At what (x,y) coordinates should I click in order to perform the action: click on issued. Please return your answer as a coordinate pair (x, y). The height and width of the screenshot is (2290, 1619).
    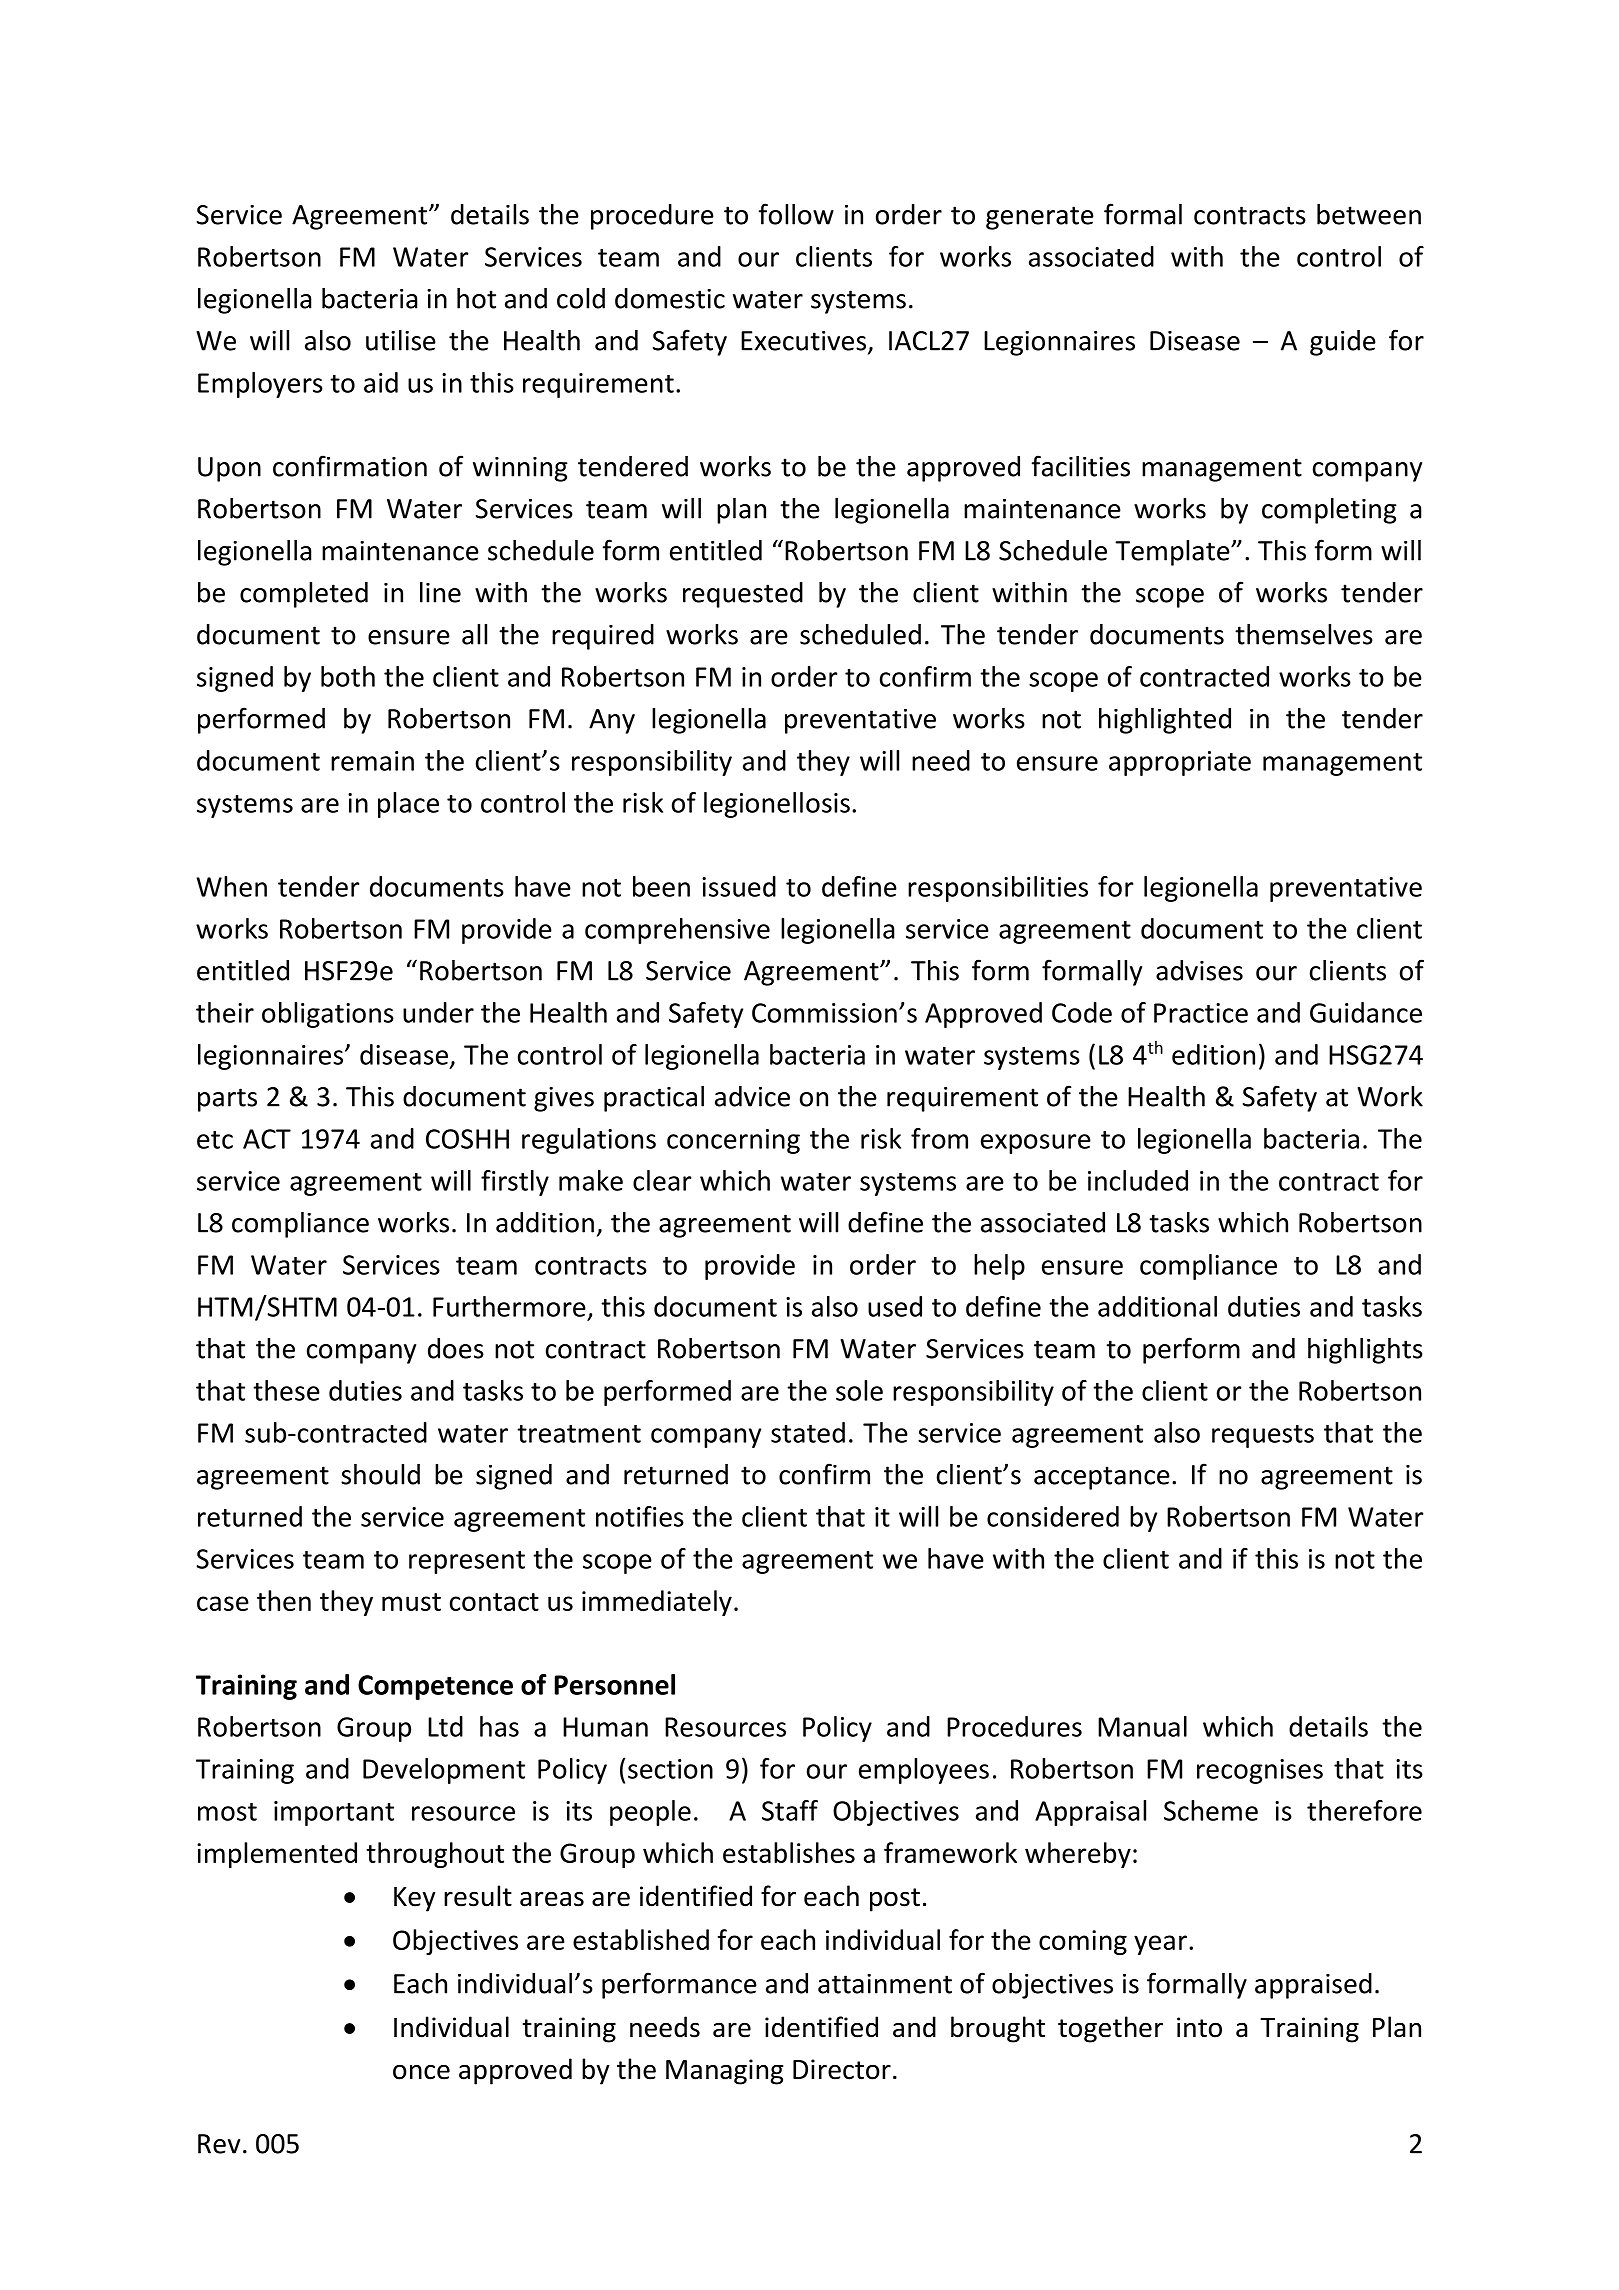
    Looking at the image, I should click on (739, 886).
